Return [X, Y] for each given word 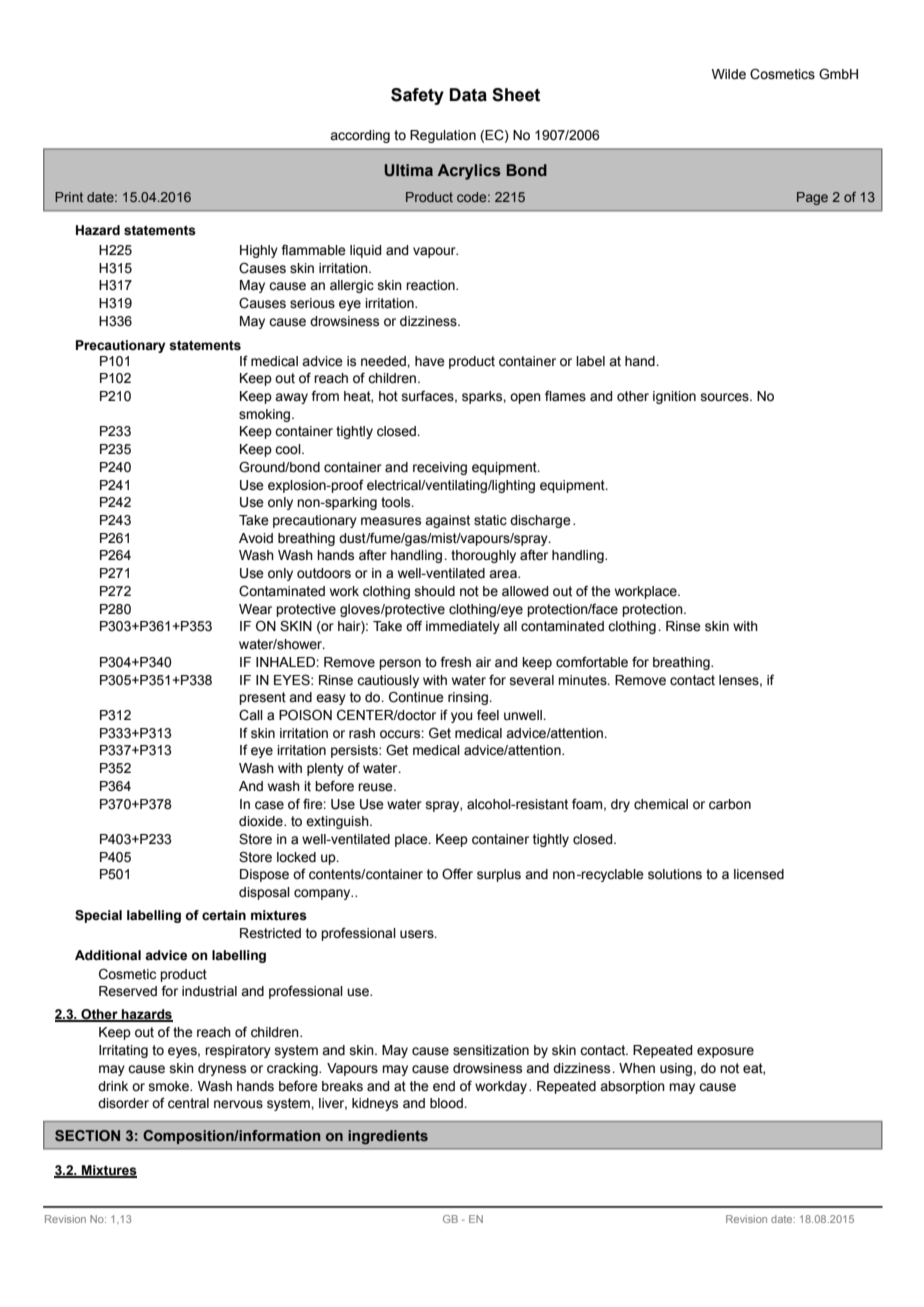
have [430, 361]
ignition [674, 397]
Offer [457, 874]
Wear [255, 609]
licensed [759, 874]
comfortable [592, 662]
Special [98, 916]
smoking [266, 415]
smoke [170, 1086]
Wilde [729, 74]
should [435, 591]
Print [69, 197]
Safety [417, 96]
